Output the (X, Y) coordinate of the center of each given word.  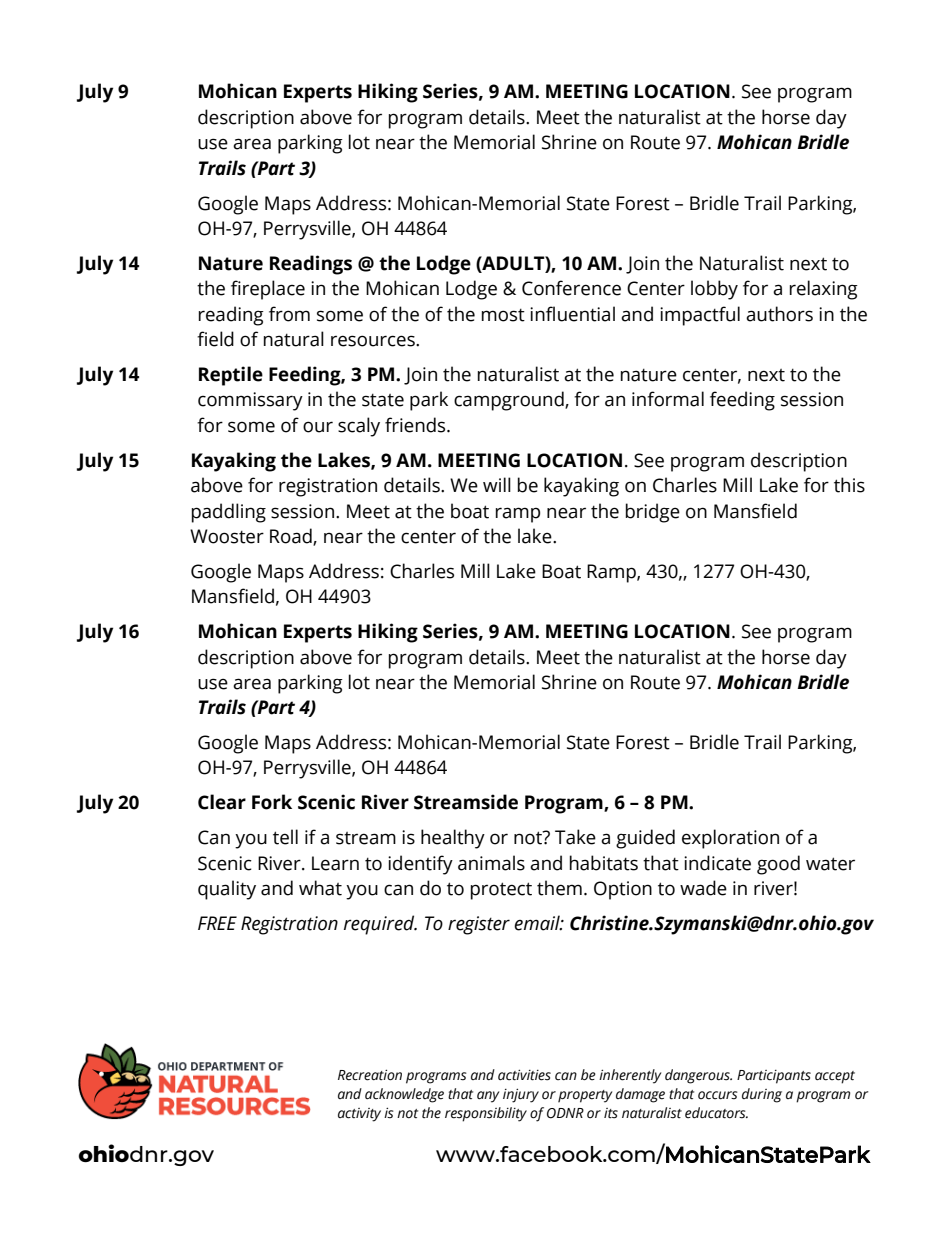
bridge (653, 513)
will (497, 484)
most (503, 315)
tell (285, 837)
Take (575, 837)
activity (359, 1115)
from (289, 314)
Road (292, 537)
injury (521, 1095)
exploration (730, 839)
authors (779, 314)
